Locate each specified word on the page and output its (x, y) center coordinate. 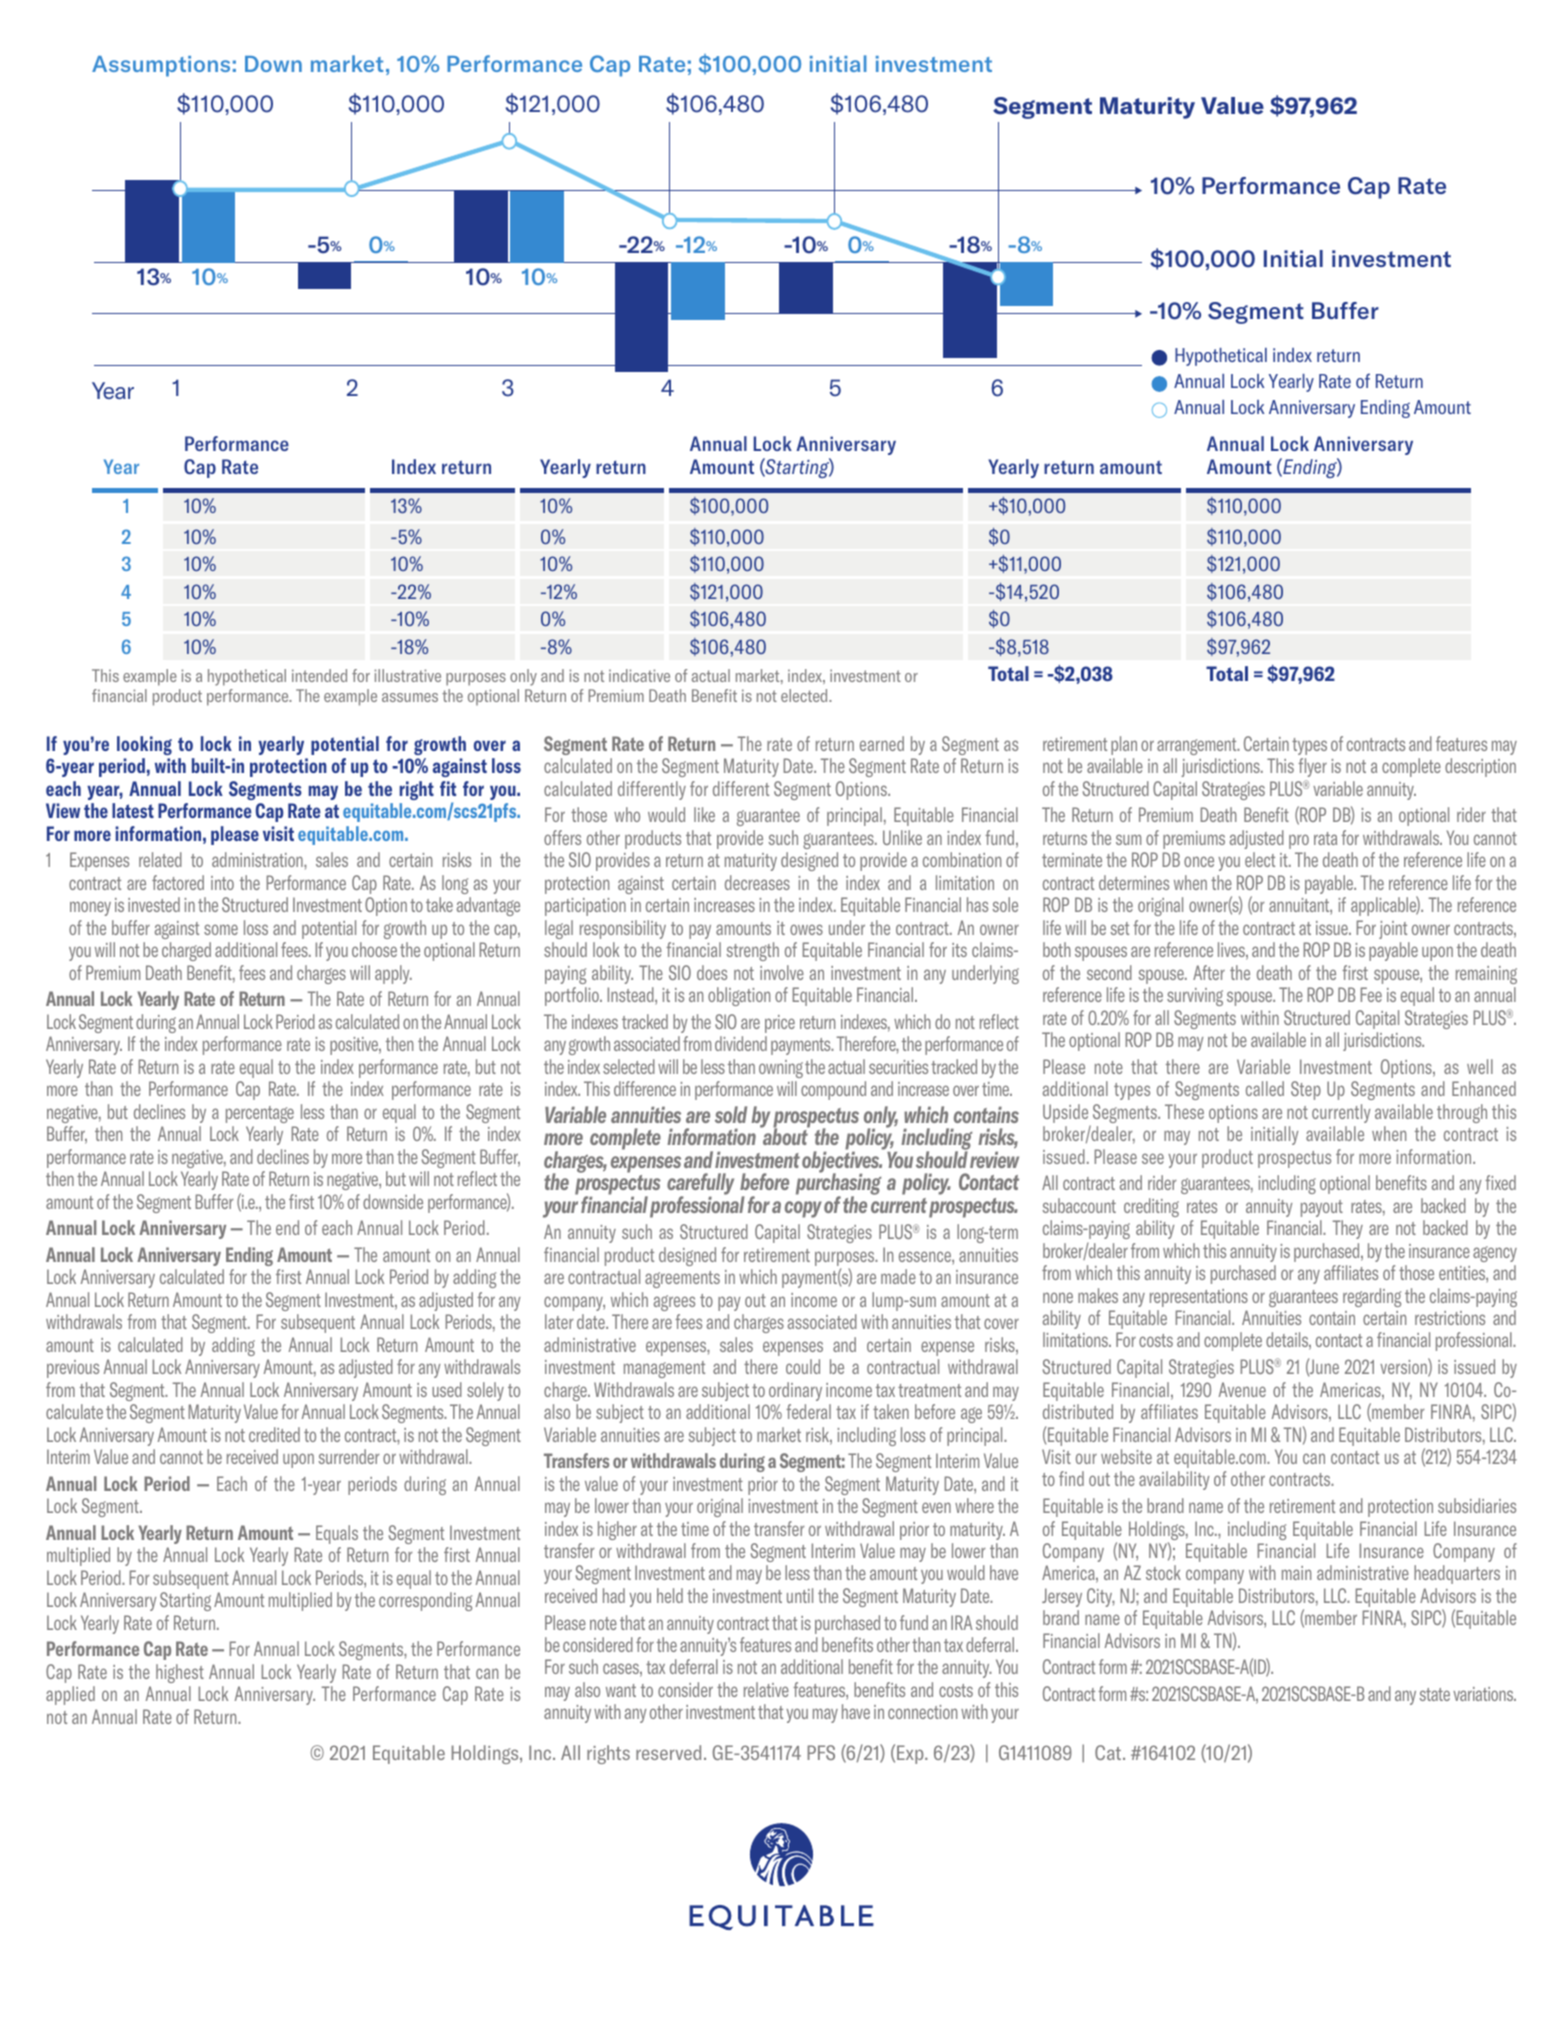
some (221, 929)
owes (806, 929)
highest (180, 1673)
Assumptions (161, 66)
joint (1393, 930)
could (803, 1366)
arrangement (1198, 746)
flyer (1312, 767)
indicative (639, 675)
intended (319, 675)
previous (73, 1369)
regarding (1372, 1297)
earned (882, 743)
